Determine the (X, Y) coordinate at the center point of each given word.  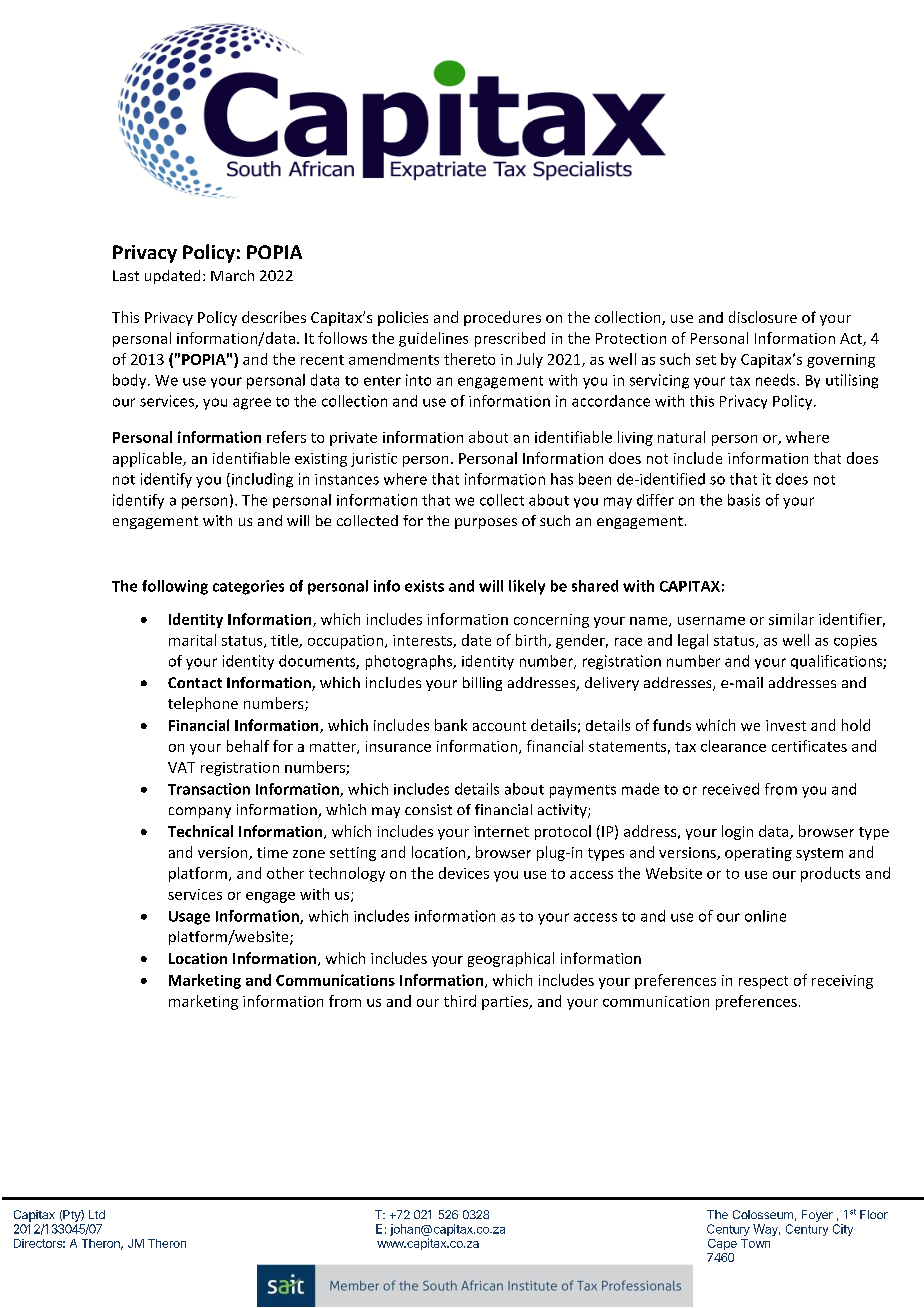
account (499, 726)
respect (763, 982)
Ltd (97, 1214)
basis (744, 500)
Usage (189, 918)
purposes (486, 523)
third (460, 1001)
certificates (809, 746)
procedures (502, 318)
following (175, 587)
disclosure (763, 317)
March (232, 275)
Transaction (209, 789)
